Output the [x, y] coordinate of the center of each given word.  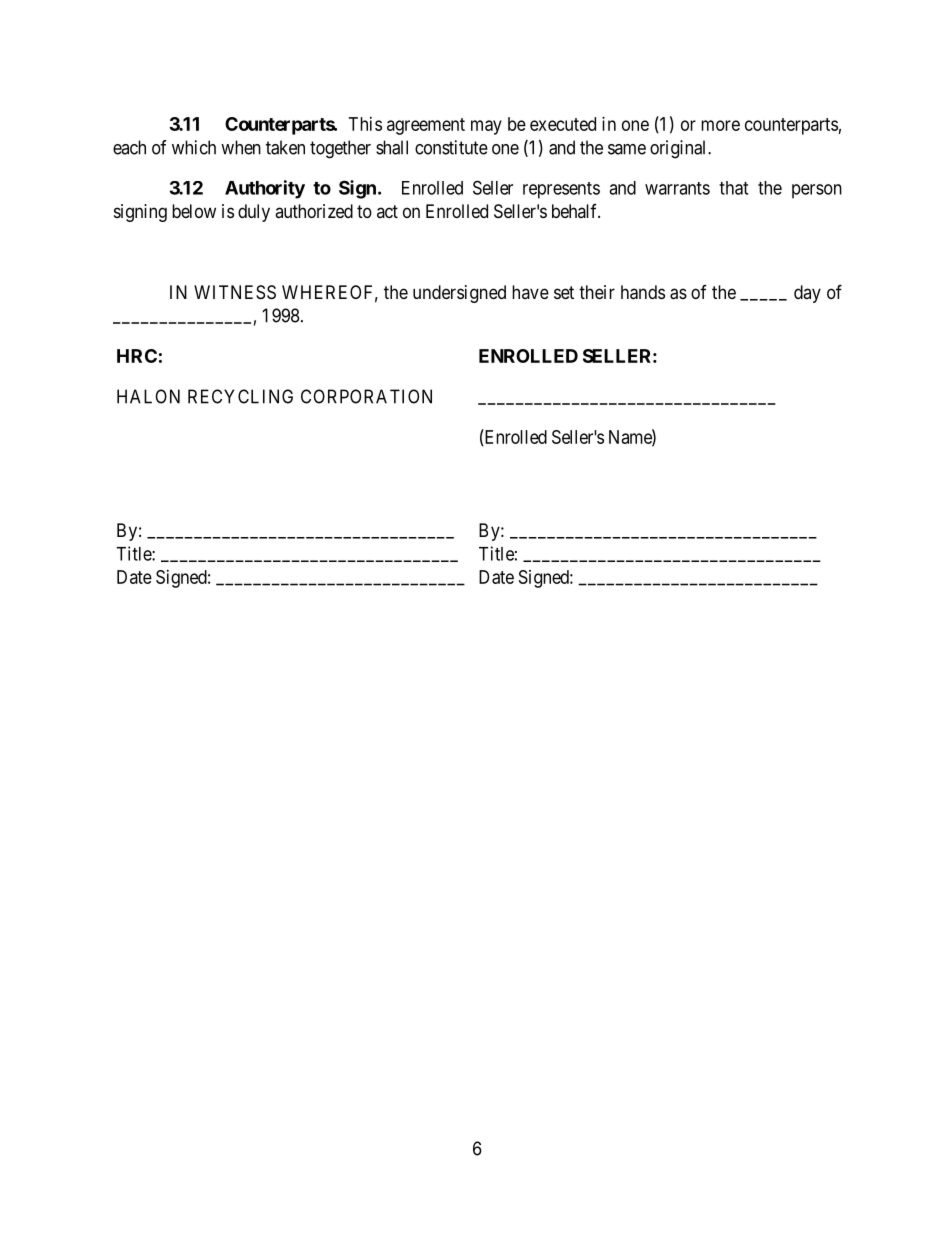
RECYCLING [240, 396]
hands [643, 292]
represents [561, 190]
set [564, 292]
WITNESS [235, 292]
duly [254, 213]
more [720, 125]
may [486, 127]
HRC [137, 356]
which [194, 147]
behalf [576, 211]
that [733, 188]
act [387, 211]
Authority [265, 189]
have [530, 292]
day [807, 294]
